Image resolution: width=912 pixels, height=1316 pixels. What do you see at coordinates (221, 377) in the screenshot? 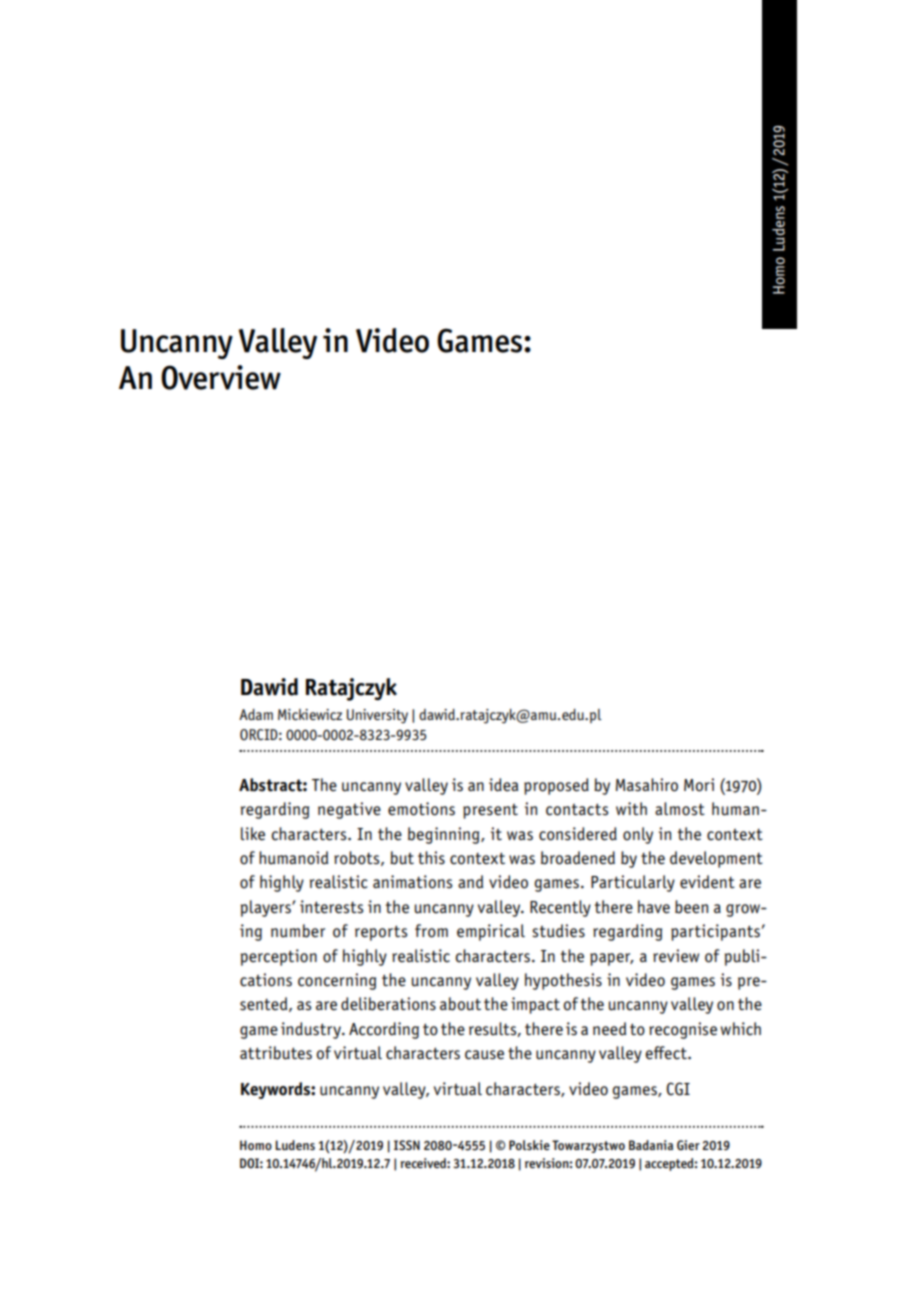
I see `Overview` at bounding box center [221, 377].
